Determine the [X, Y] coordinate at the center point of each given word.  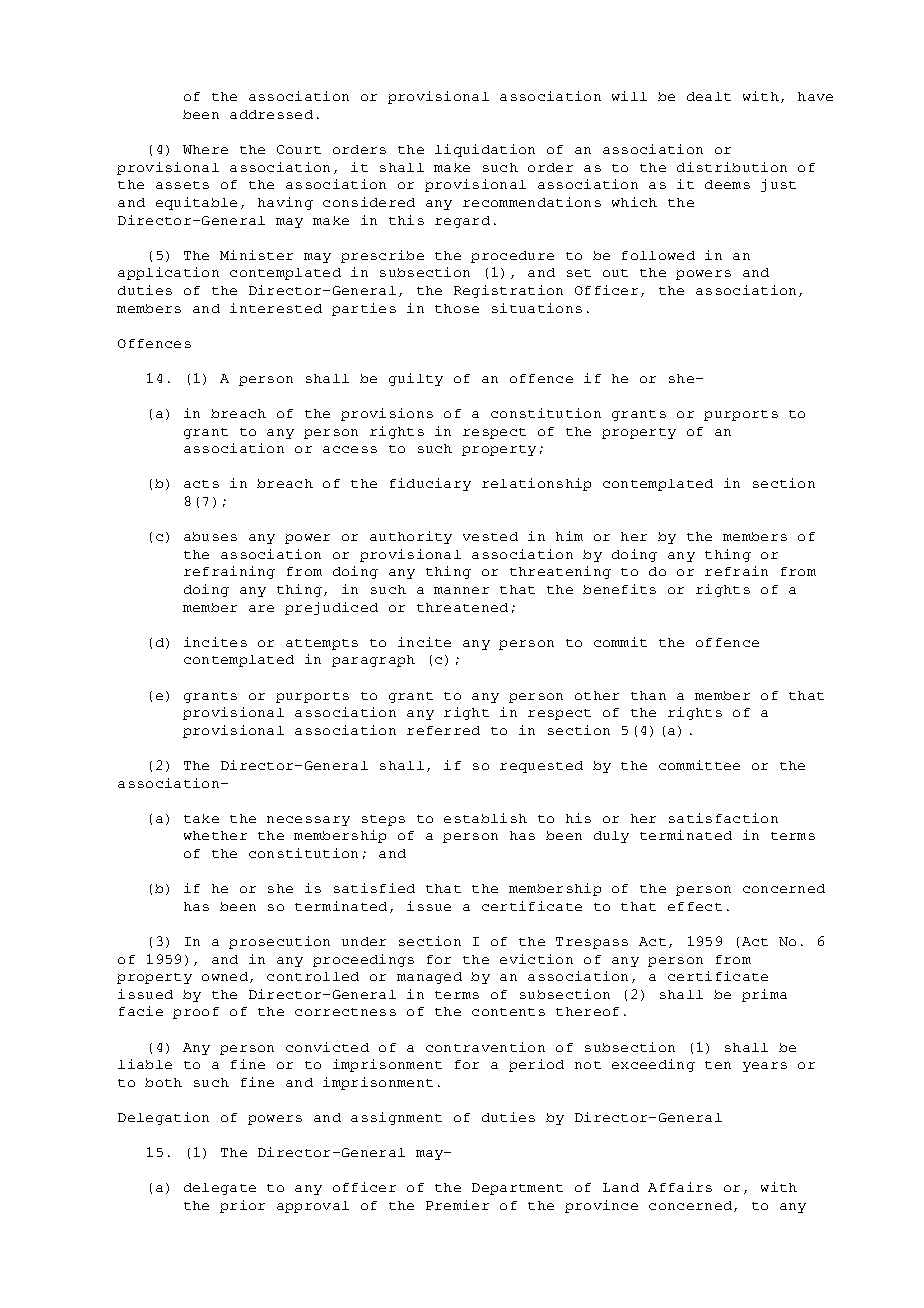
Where [205, 149]
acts [201, 484]
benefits [619, 589]
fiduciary [430, 484]
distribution [732, 167]
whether [215, 835]
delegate [220, 1189]
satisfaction [723, 818]
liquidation [485, 150]
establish [485, 818]
